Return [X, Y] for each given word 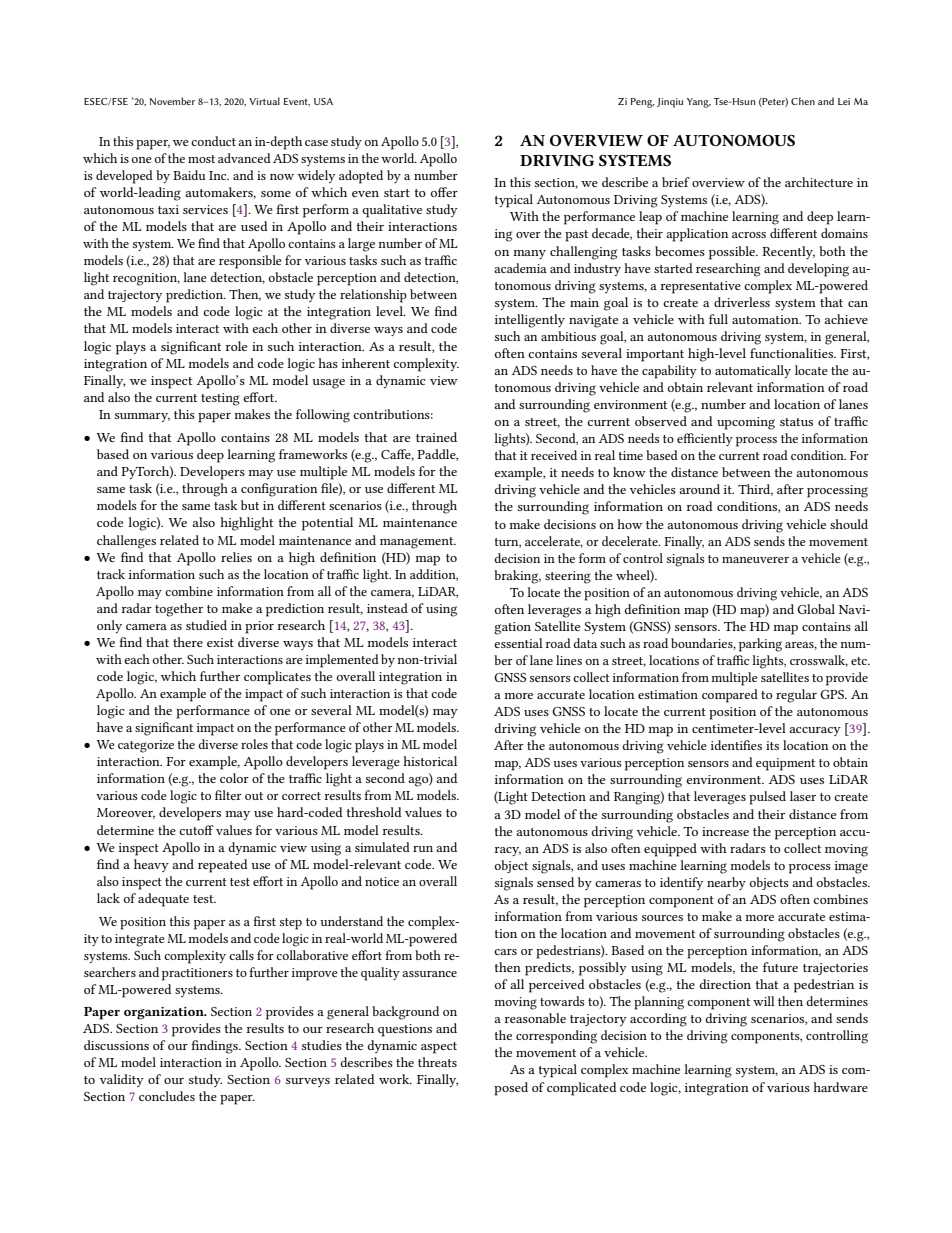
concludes [167, 1096]
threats [437, 1062]
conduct [213, 141]
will [764, 1001]
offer [444, 192]
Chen [803, 101]
